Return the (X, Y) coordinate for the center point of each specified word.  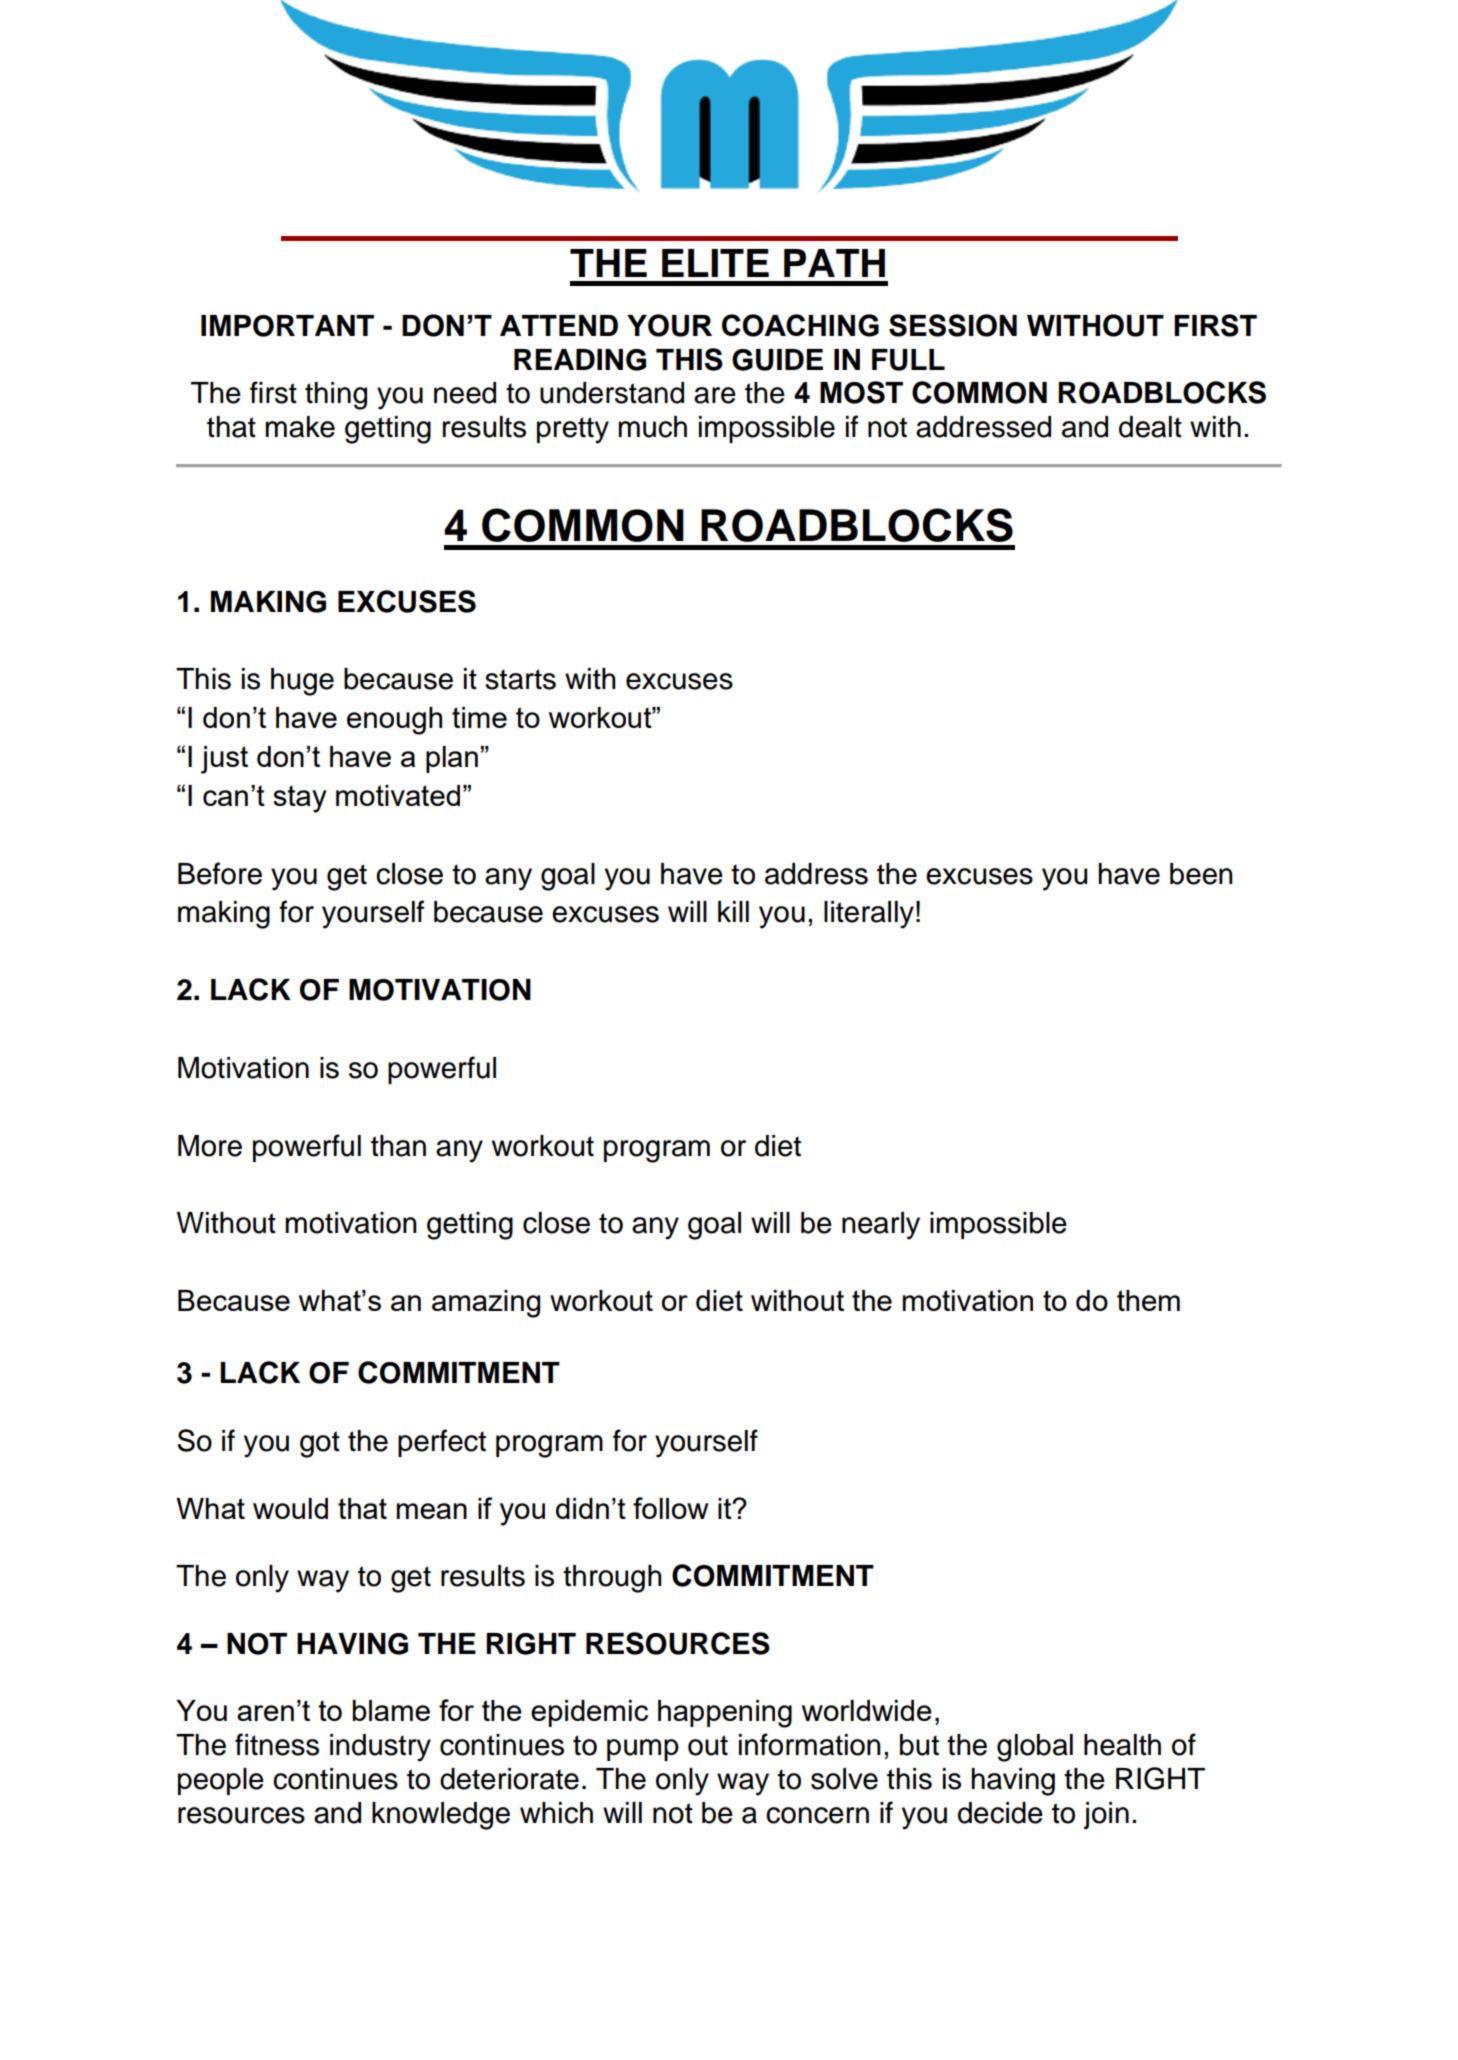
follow (670, 1508)
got (320, 1444)
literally (869, 915)
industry (380, 1748)
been (1201, 874)
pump (643, 1750)
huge (302, 682)
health (1122, 1745)
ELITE (715, 263)
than (398, 1146)
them (1148, 1300)
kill (733, 911)
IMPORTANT (287, 326)
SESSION (953, 325)
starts (520, 679)
